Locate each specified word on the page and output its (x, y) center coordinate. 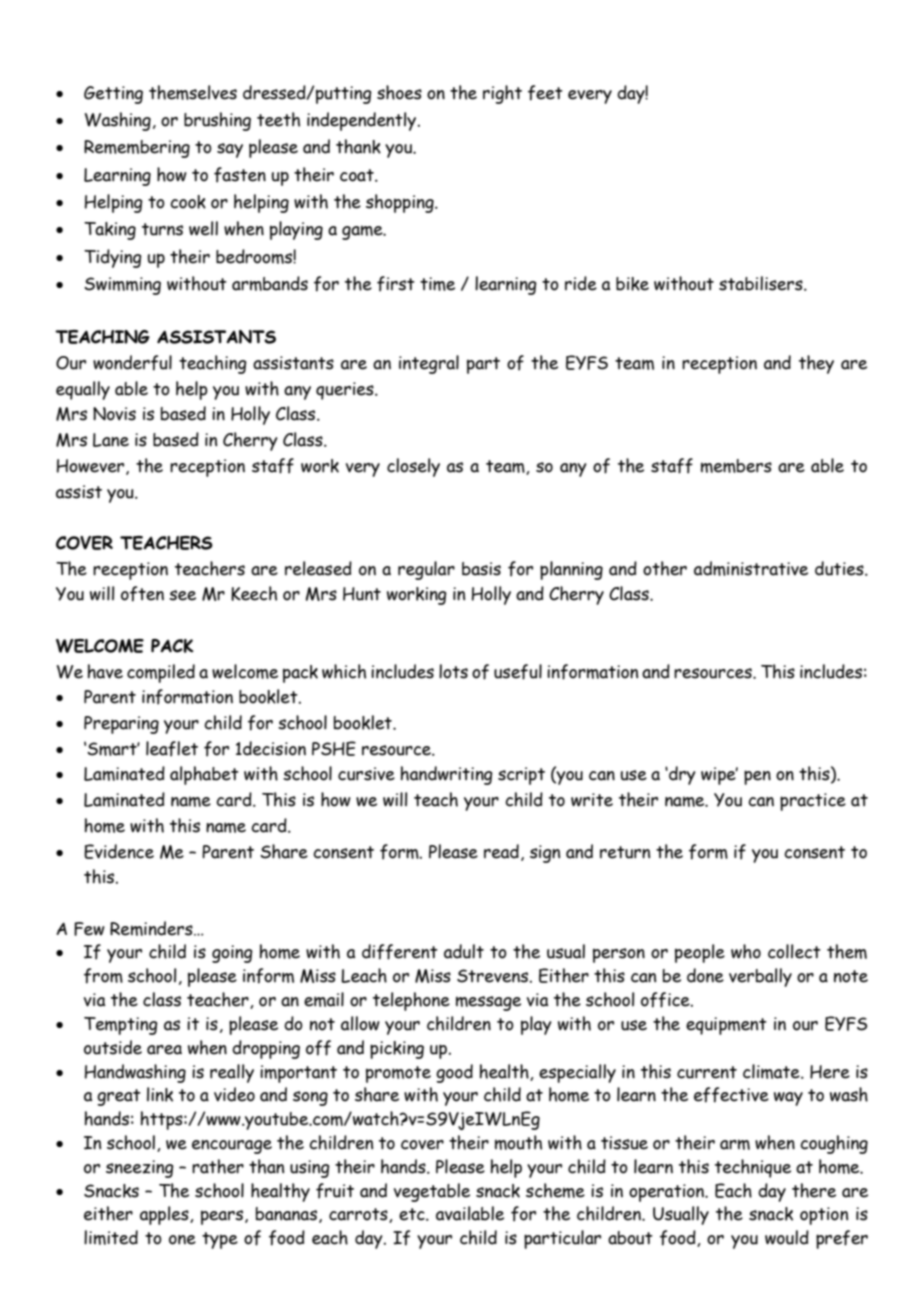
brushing (217, 121)
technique (753, 1168)
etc (413, 1214)
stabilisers (762, 283)
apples (165, 1215)
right (502, 94)
